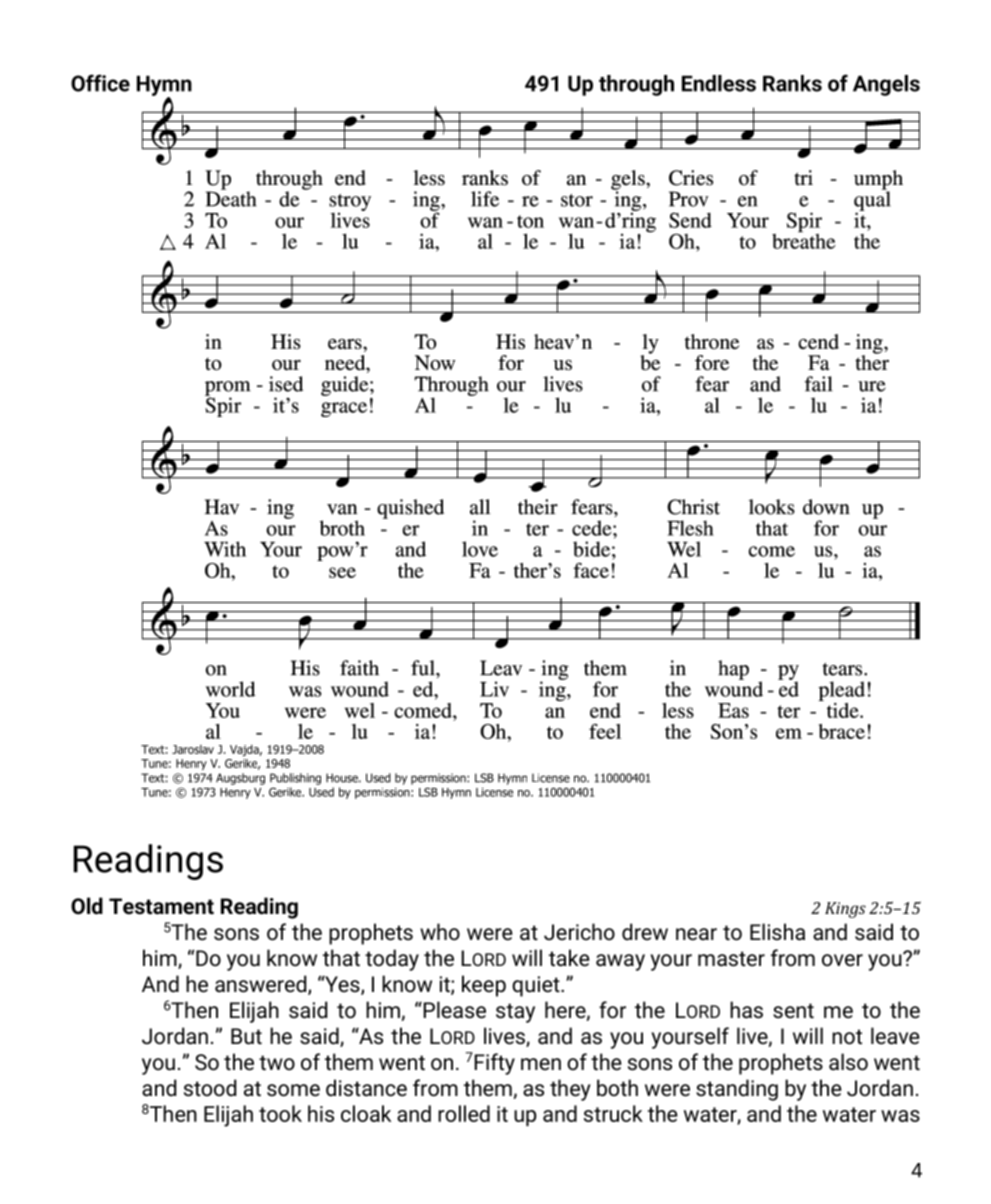  What do you see at coordinates (100, 83) in the page?
I see `Office` at bounding box center [100, 83].
